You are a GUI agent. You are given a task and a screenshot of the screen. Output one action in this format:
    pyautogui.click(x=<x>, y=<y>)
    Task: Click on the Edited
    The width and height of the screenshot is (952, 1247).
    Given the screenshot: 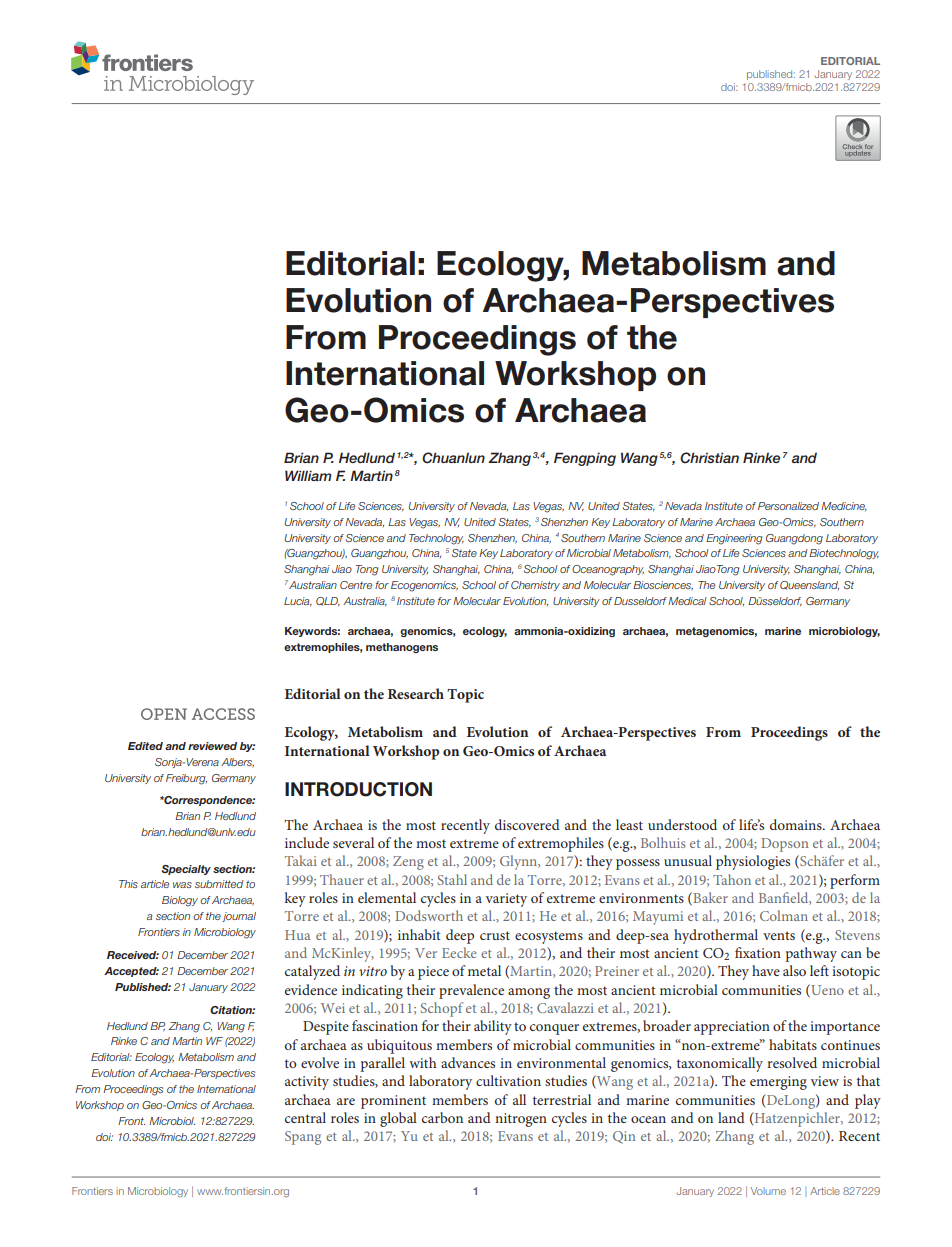 What is the action you would take?
    pyautogui.click(x=145, y=746)
